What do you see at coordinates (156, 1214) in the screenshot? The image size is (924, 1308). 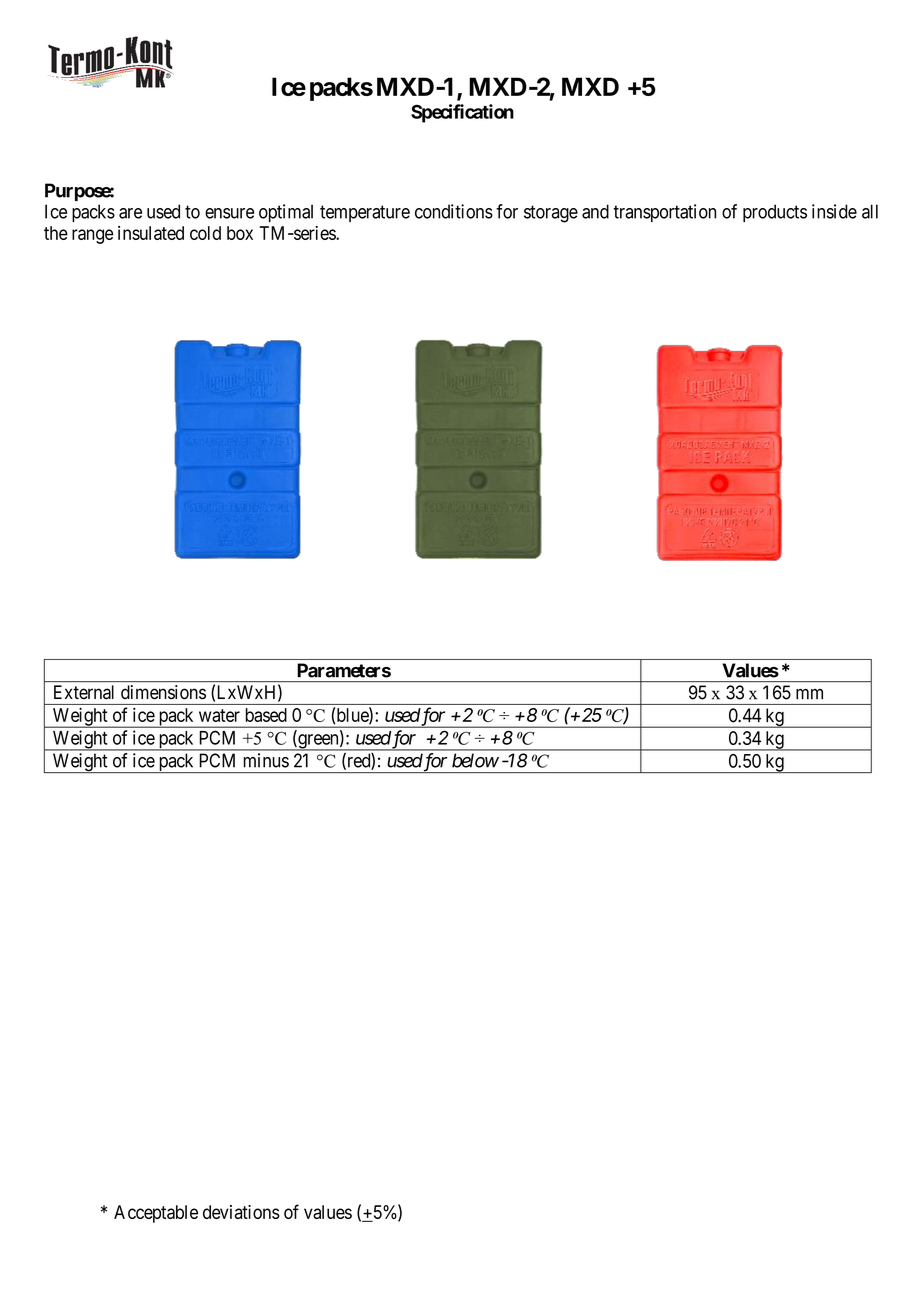 I see `Acceptable` at bounding box center [156, 1214].
